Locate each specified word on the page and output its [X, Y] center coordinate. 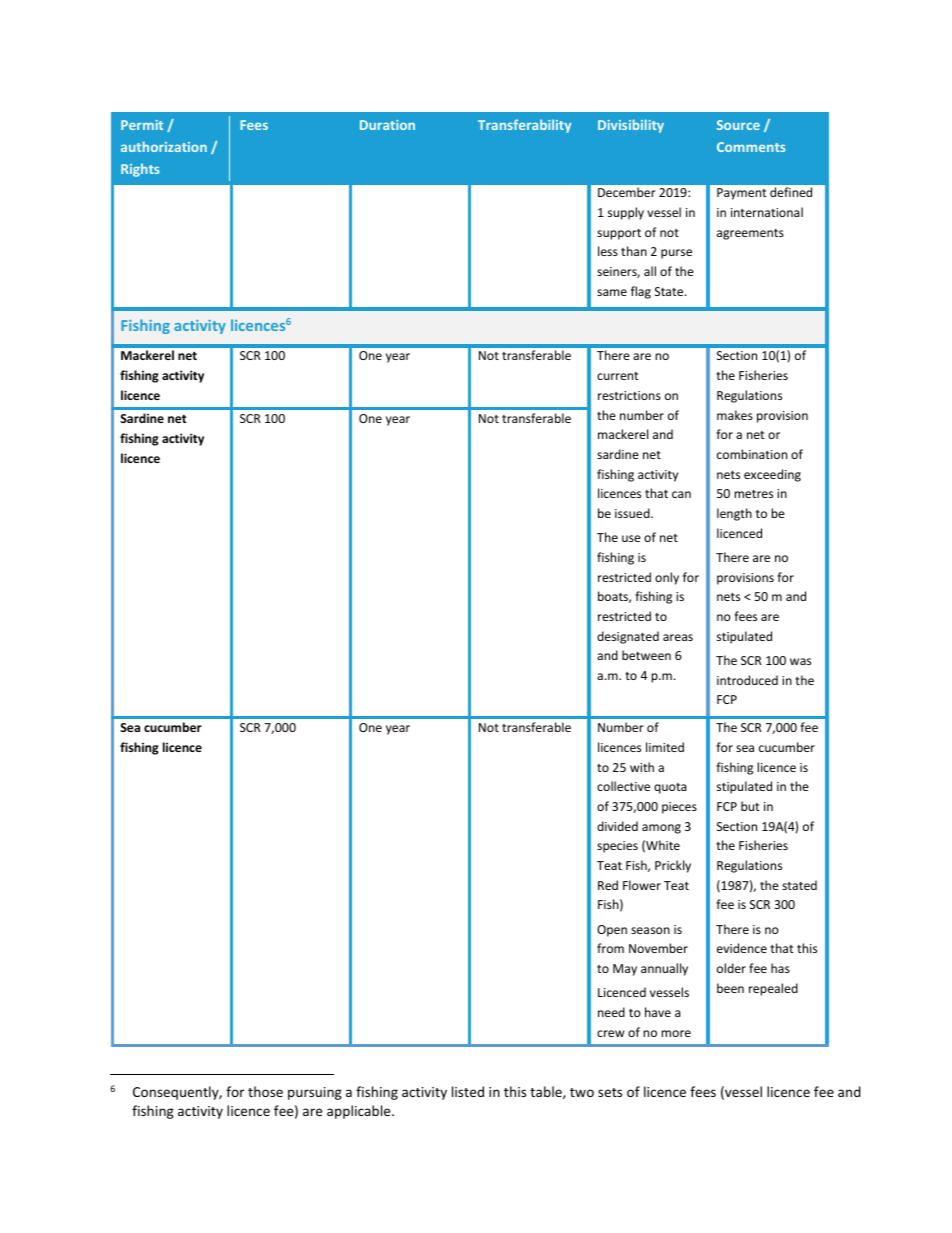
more [676, 1033]
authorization [164, 146]
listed [468, 1091]
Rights [140, 170]
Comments [751, 147]
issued [633, 513]
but [750, 806]
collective [623, 786]
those [265, 1091]
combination [752, 454]
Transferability [524, 126]
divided [617, 826]
